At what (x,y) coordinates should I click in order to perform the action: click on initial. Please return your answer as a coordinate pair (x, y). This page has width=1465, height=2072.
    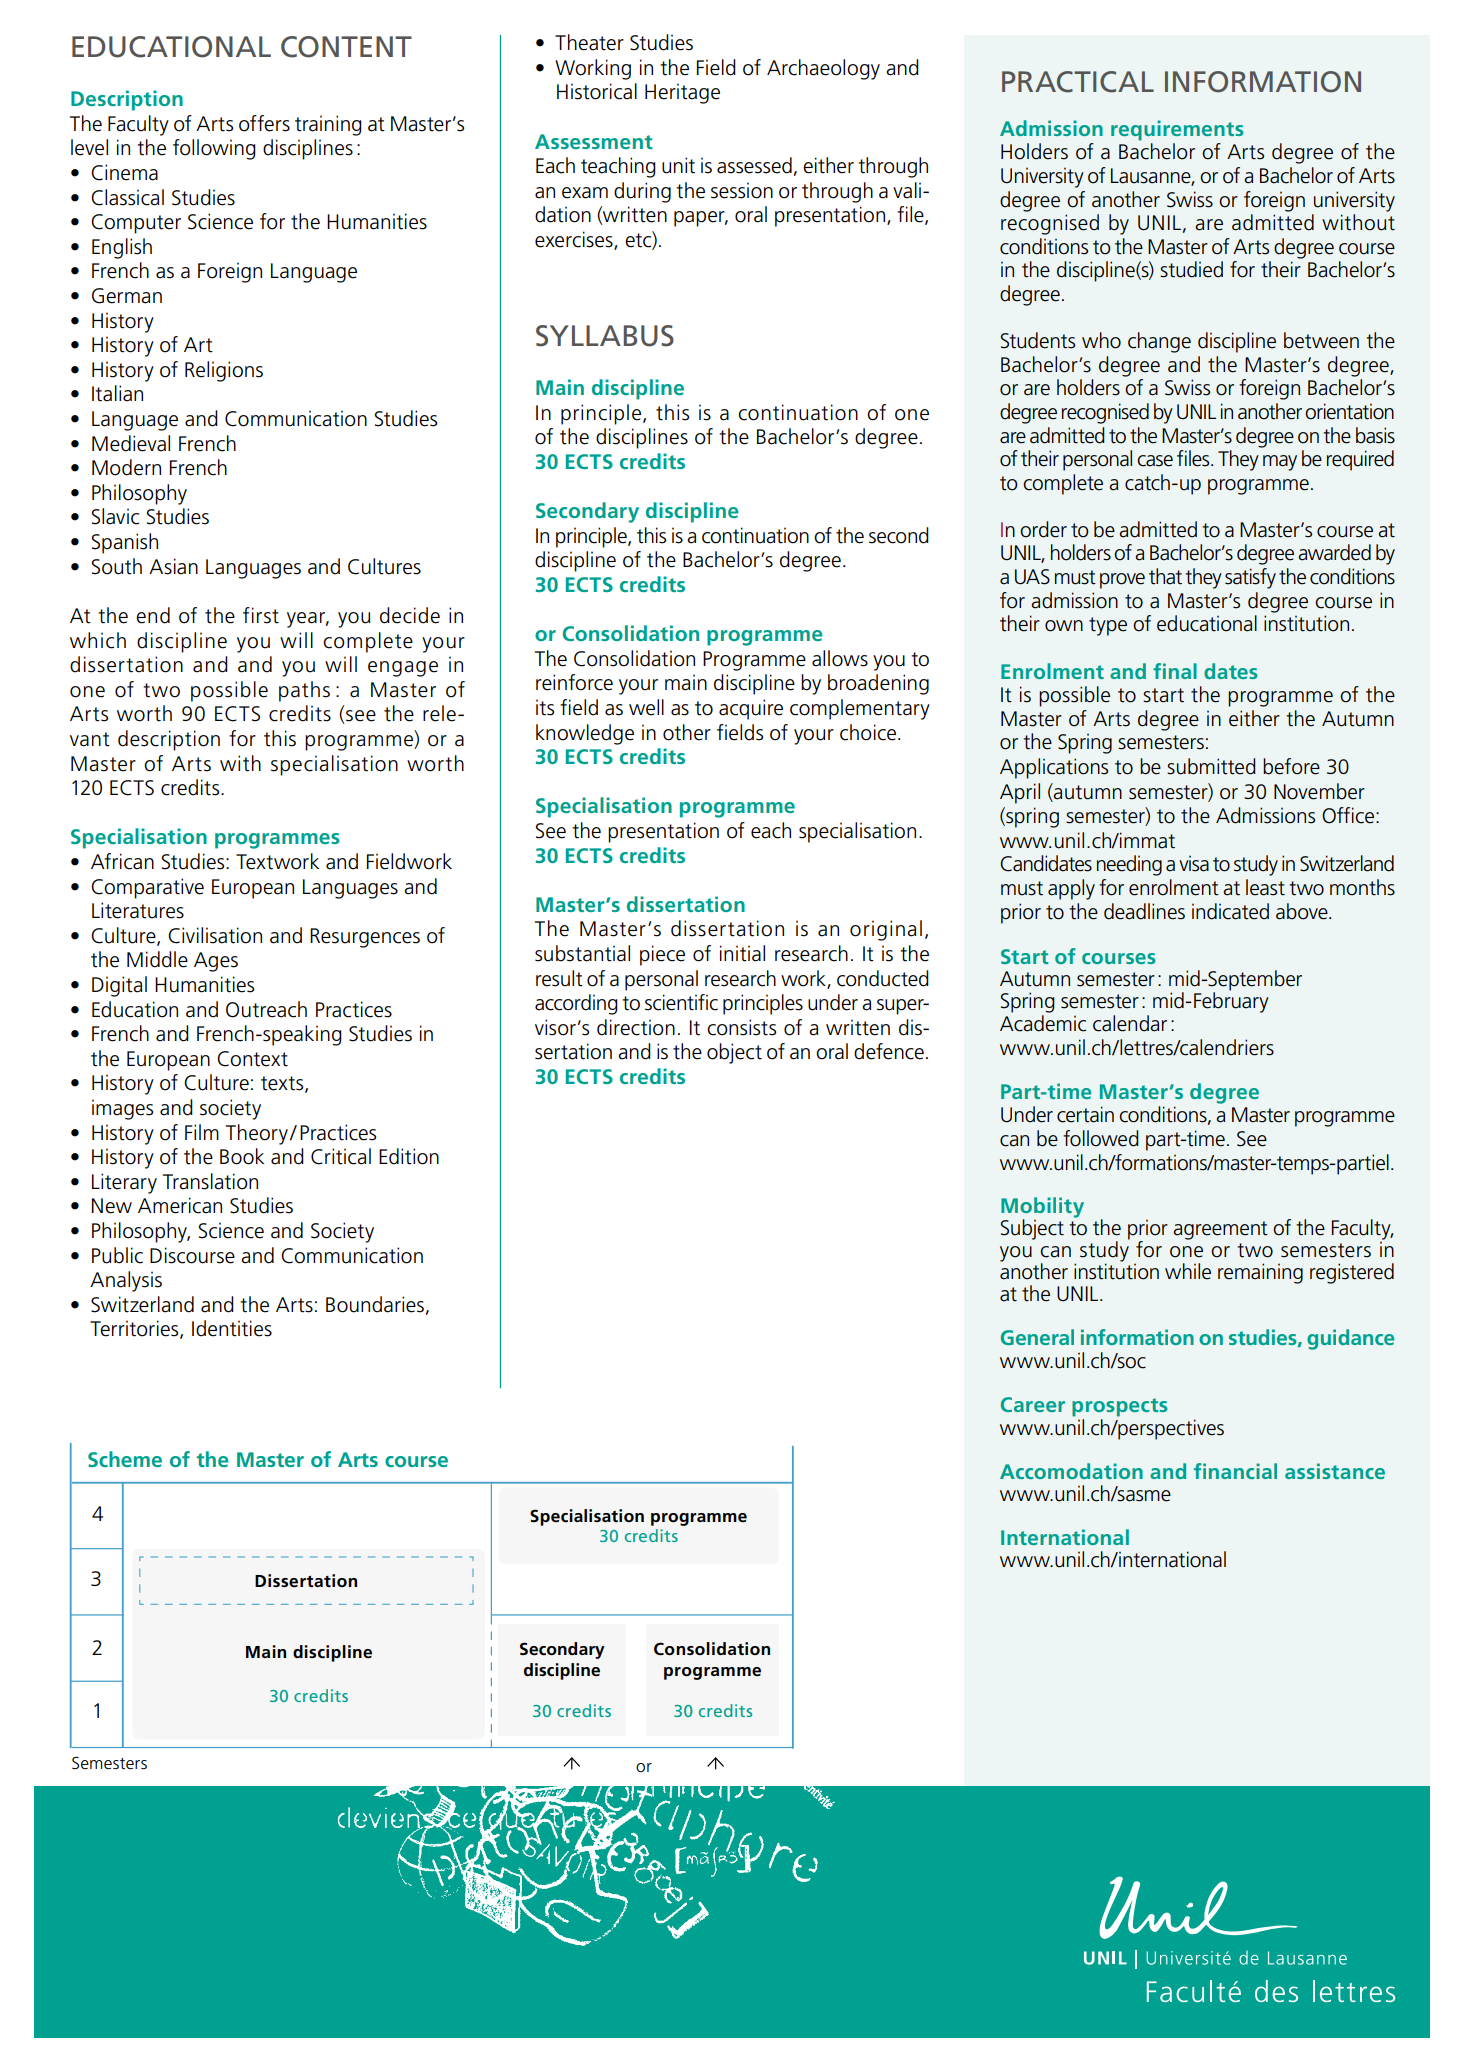
    Looking at the image, I should click on (742, 953).
